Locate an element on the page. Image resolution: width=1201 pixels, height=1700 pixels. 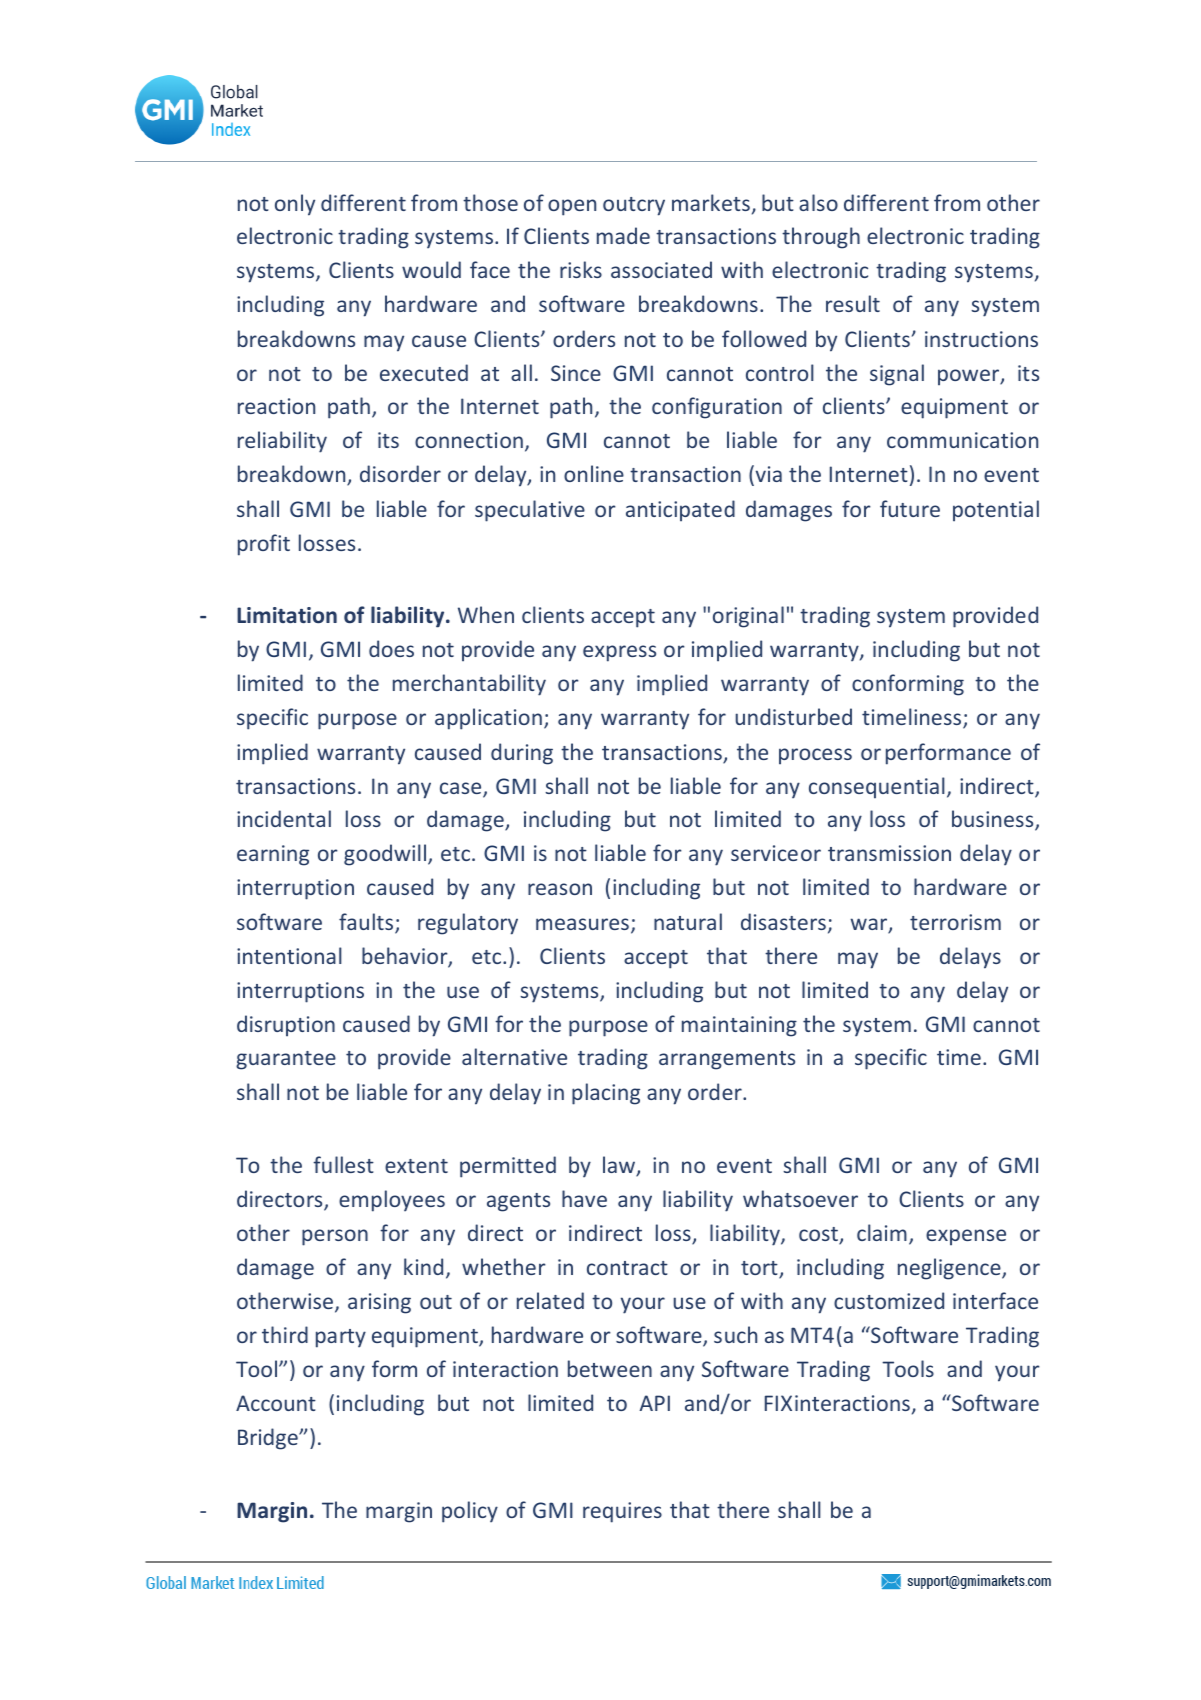
only is located at coordinates (295, 205).
